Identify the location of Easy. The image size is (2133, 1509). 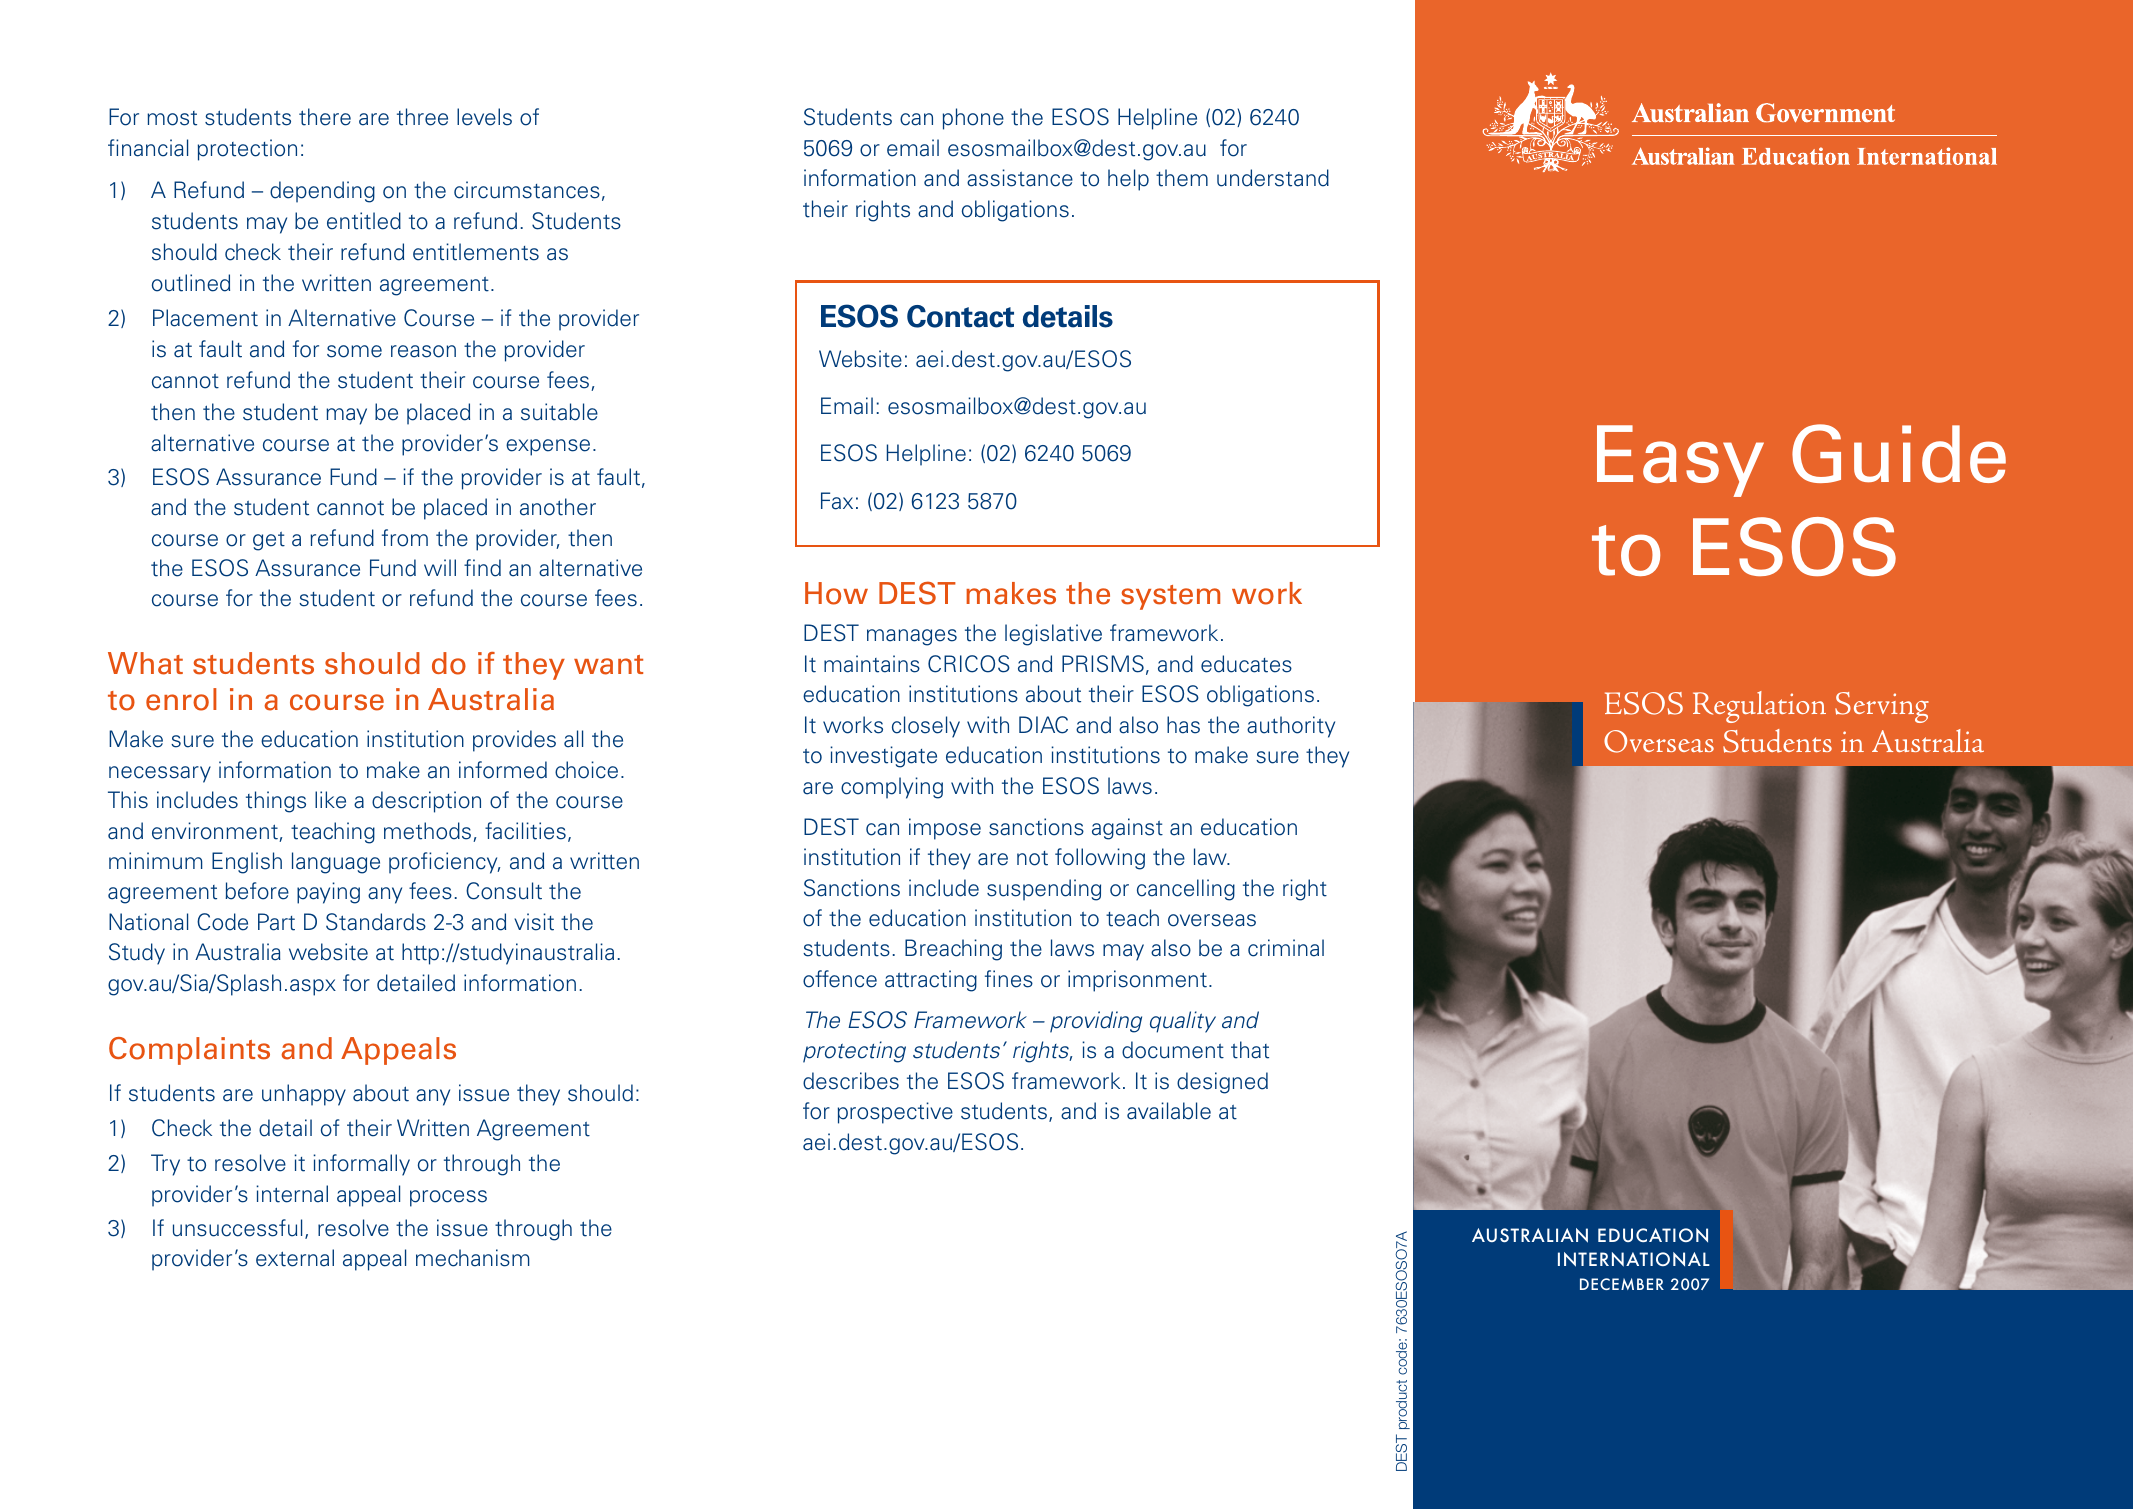
(1680, 461).
